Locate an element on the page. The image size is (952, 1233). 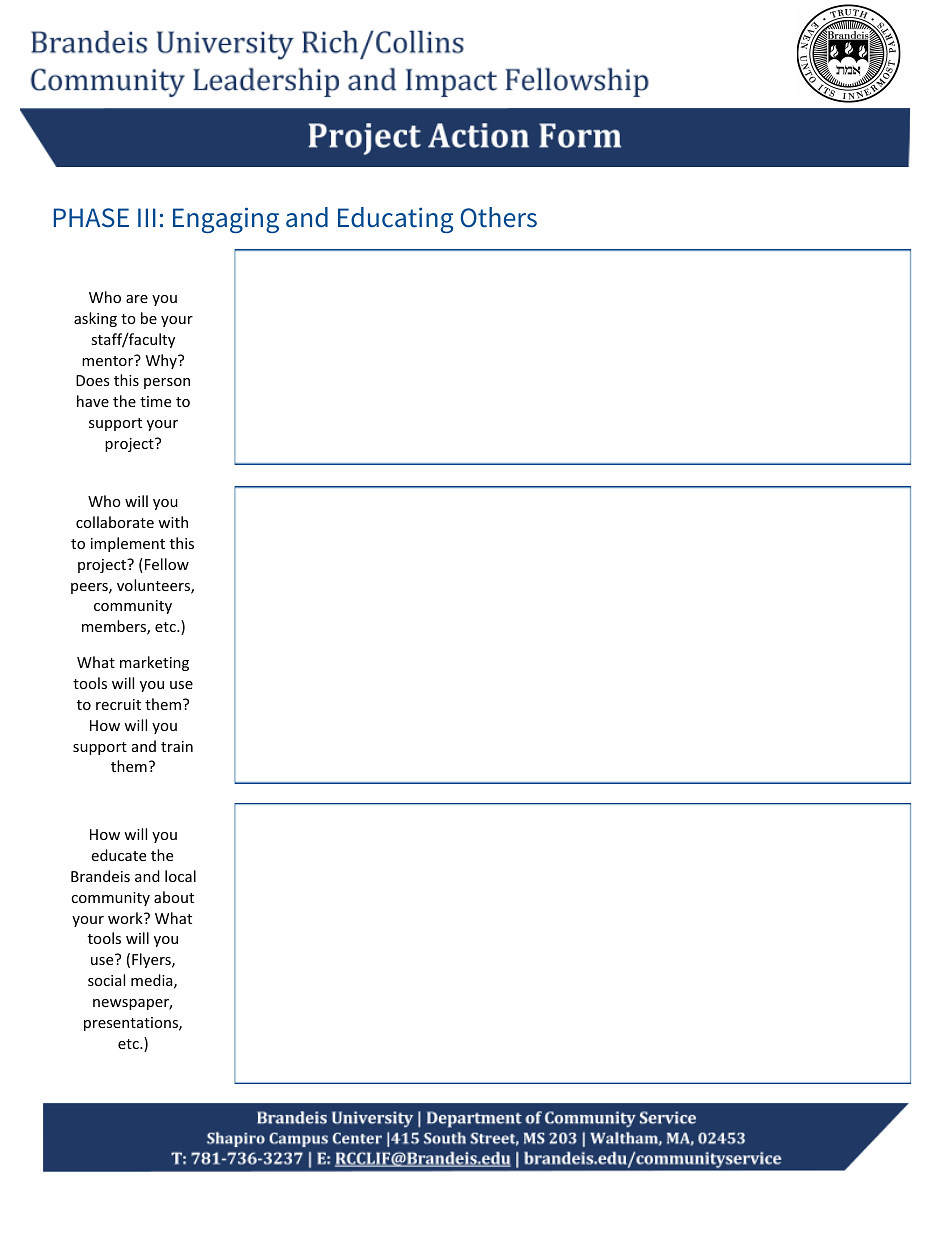
Fellow is located at coordinates (165, 565).
